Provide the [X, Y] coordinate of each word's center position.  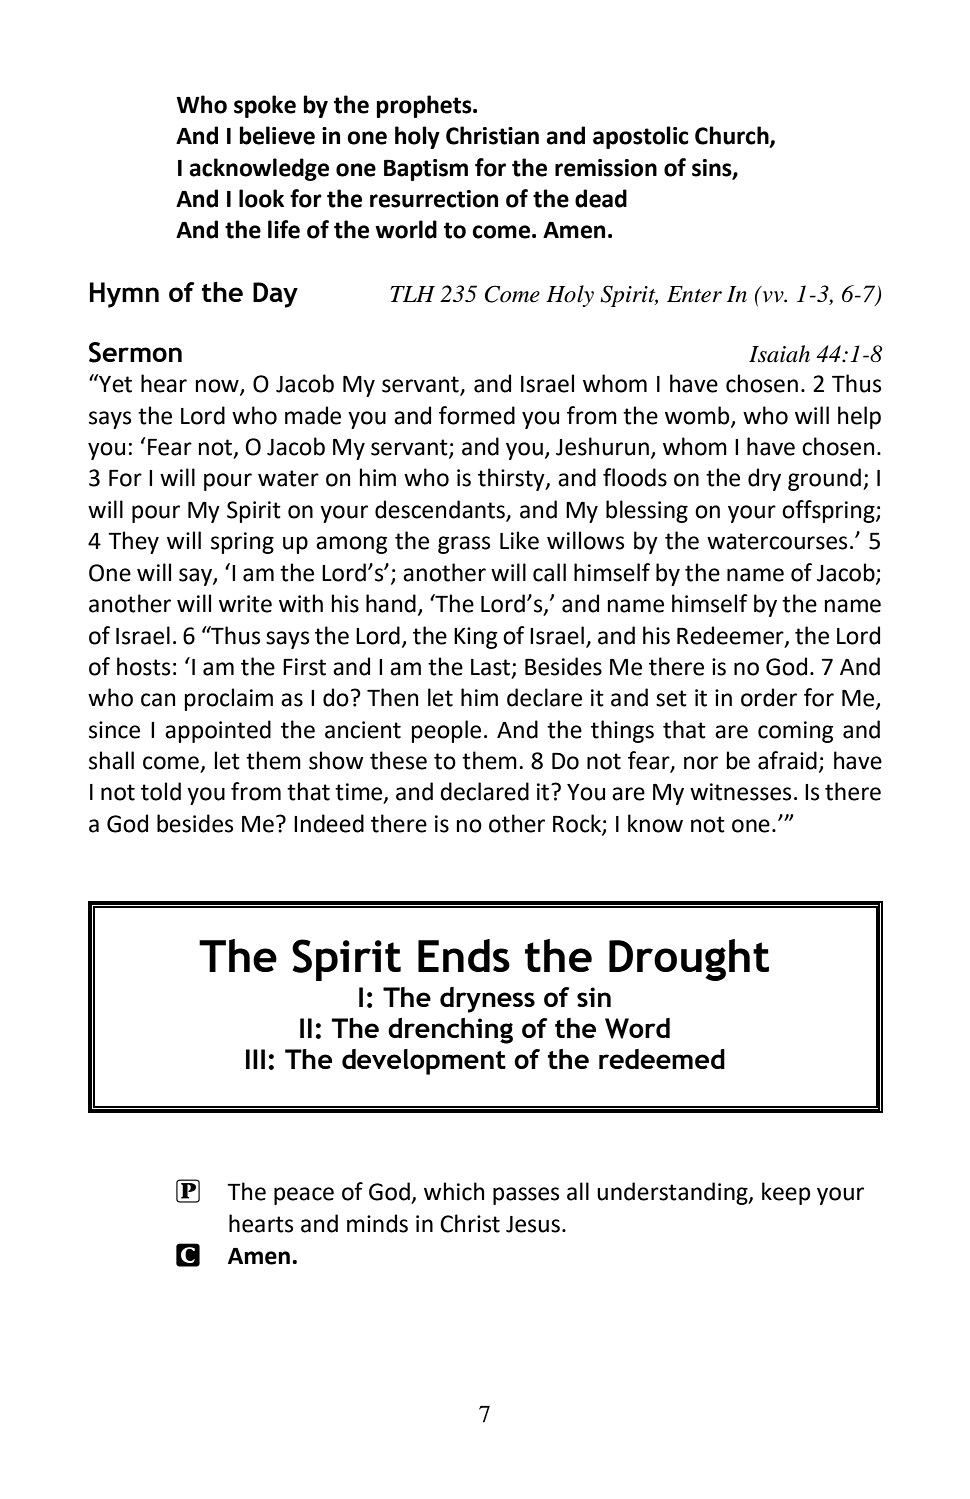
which [454, 1191]
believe [277, 135]
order [769, 697]
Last [490, 667]
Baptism [426, 170]
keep [786, 1193]
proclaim [229, 699]
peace [304, 1196]
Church [733, 136]
